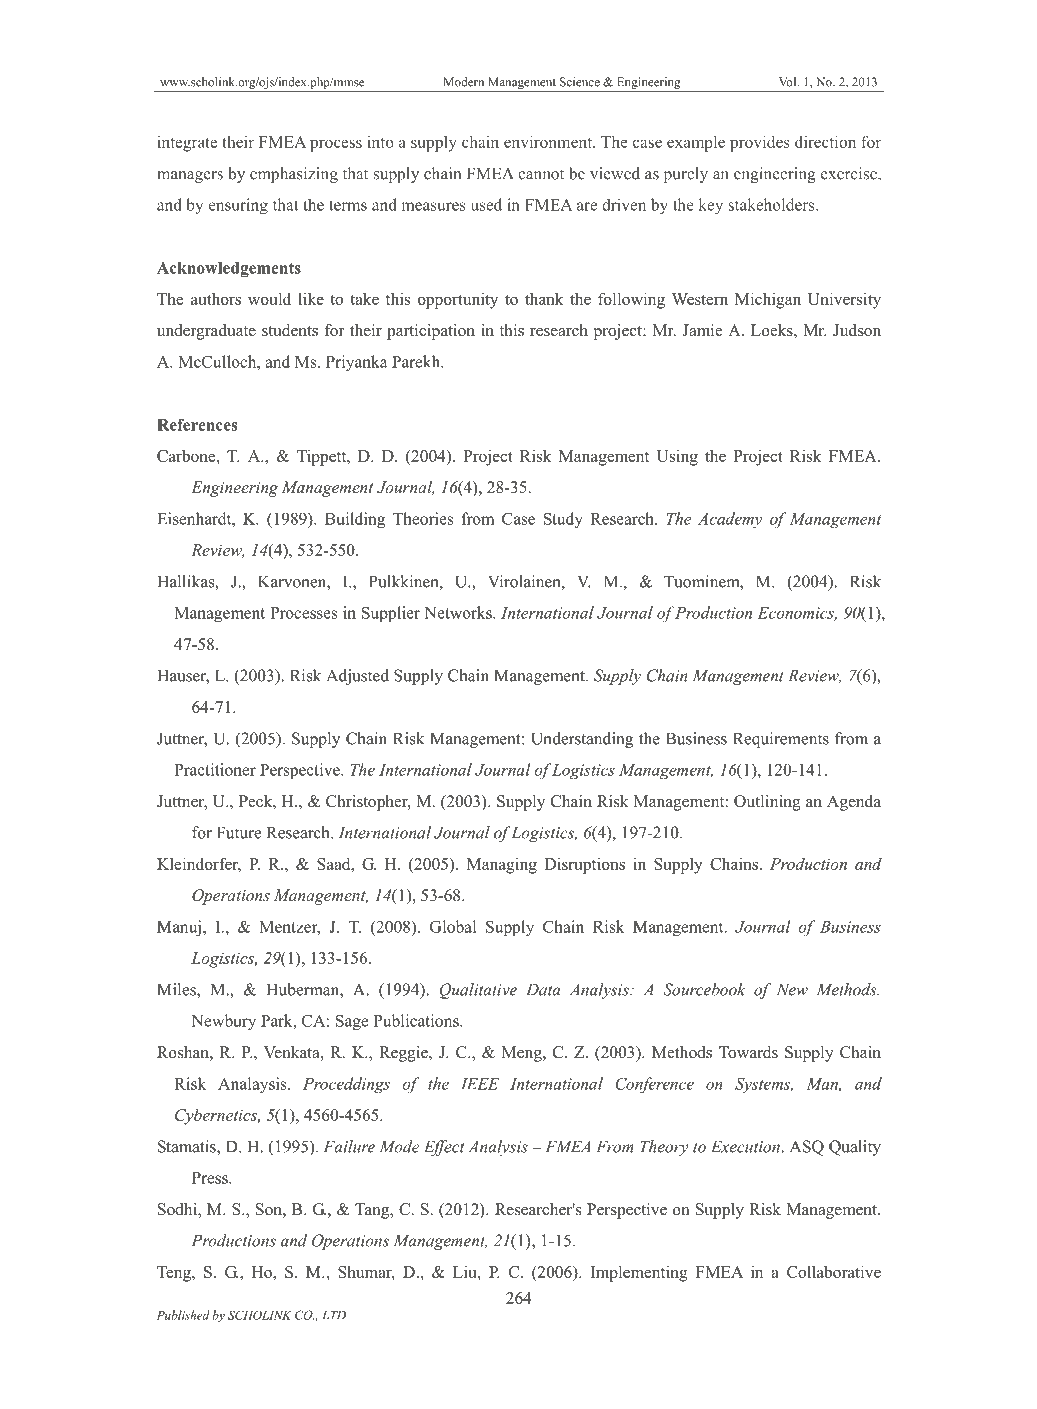 The width and height of the screenshot is (1037, 1409). Describe the element at coordinates (502, 865) in the screenshot. I see `Managing` at that location.
